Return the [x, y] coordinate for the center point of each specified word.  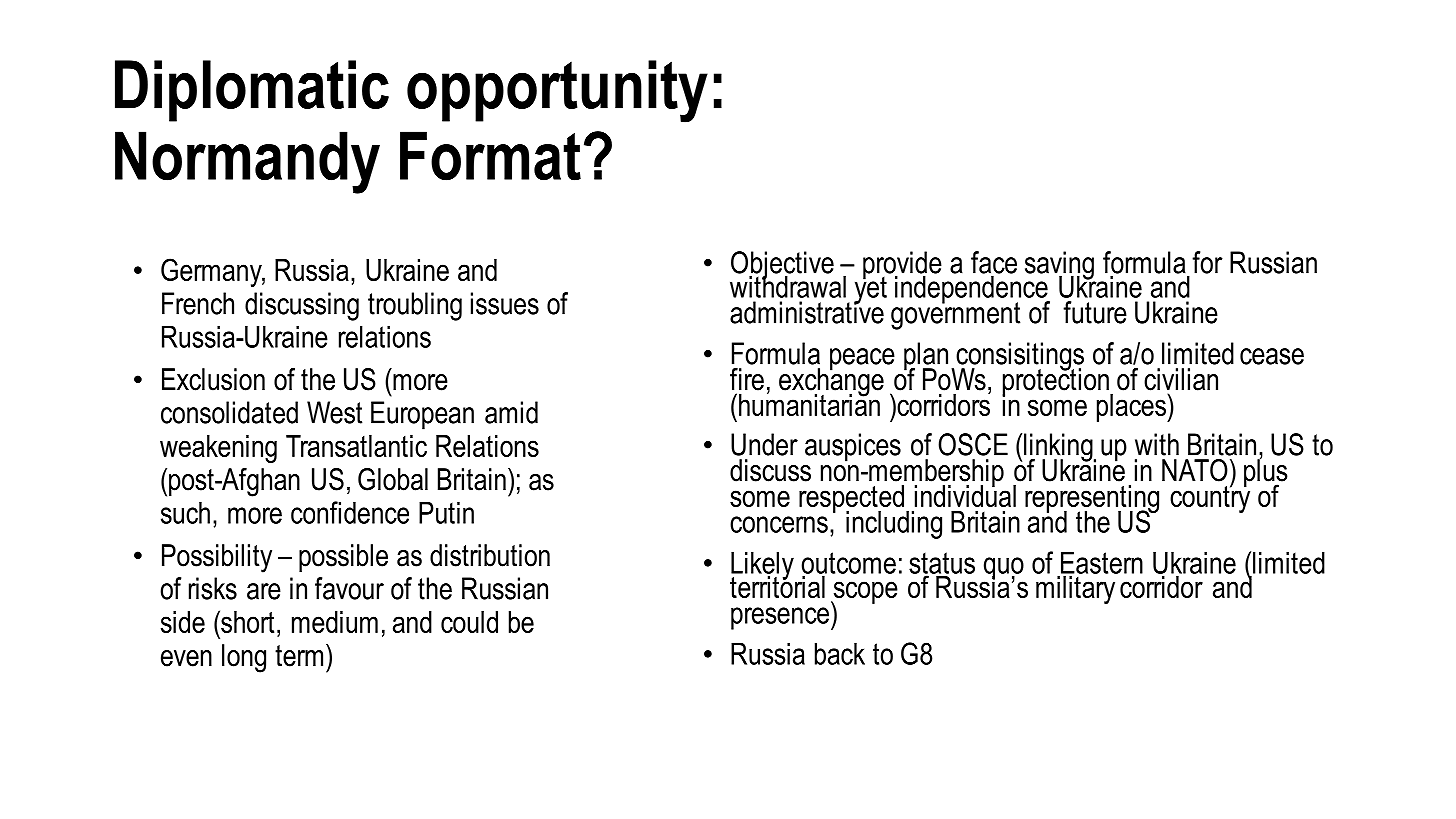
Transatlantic [356, 446]
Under [764, 444]
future [1095, 312]
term [299, 656]
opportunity [557, 91]
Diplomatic [252, 91]
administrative [807, 311]
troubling [415, 306]
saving [1060, 266]
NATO [1195, 470]
